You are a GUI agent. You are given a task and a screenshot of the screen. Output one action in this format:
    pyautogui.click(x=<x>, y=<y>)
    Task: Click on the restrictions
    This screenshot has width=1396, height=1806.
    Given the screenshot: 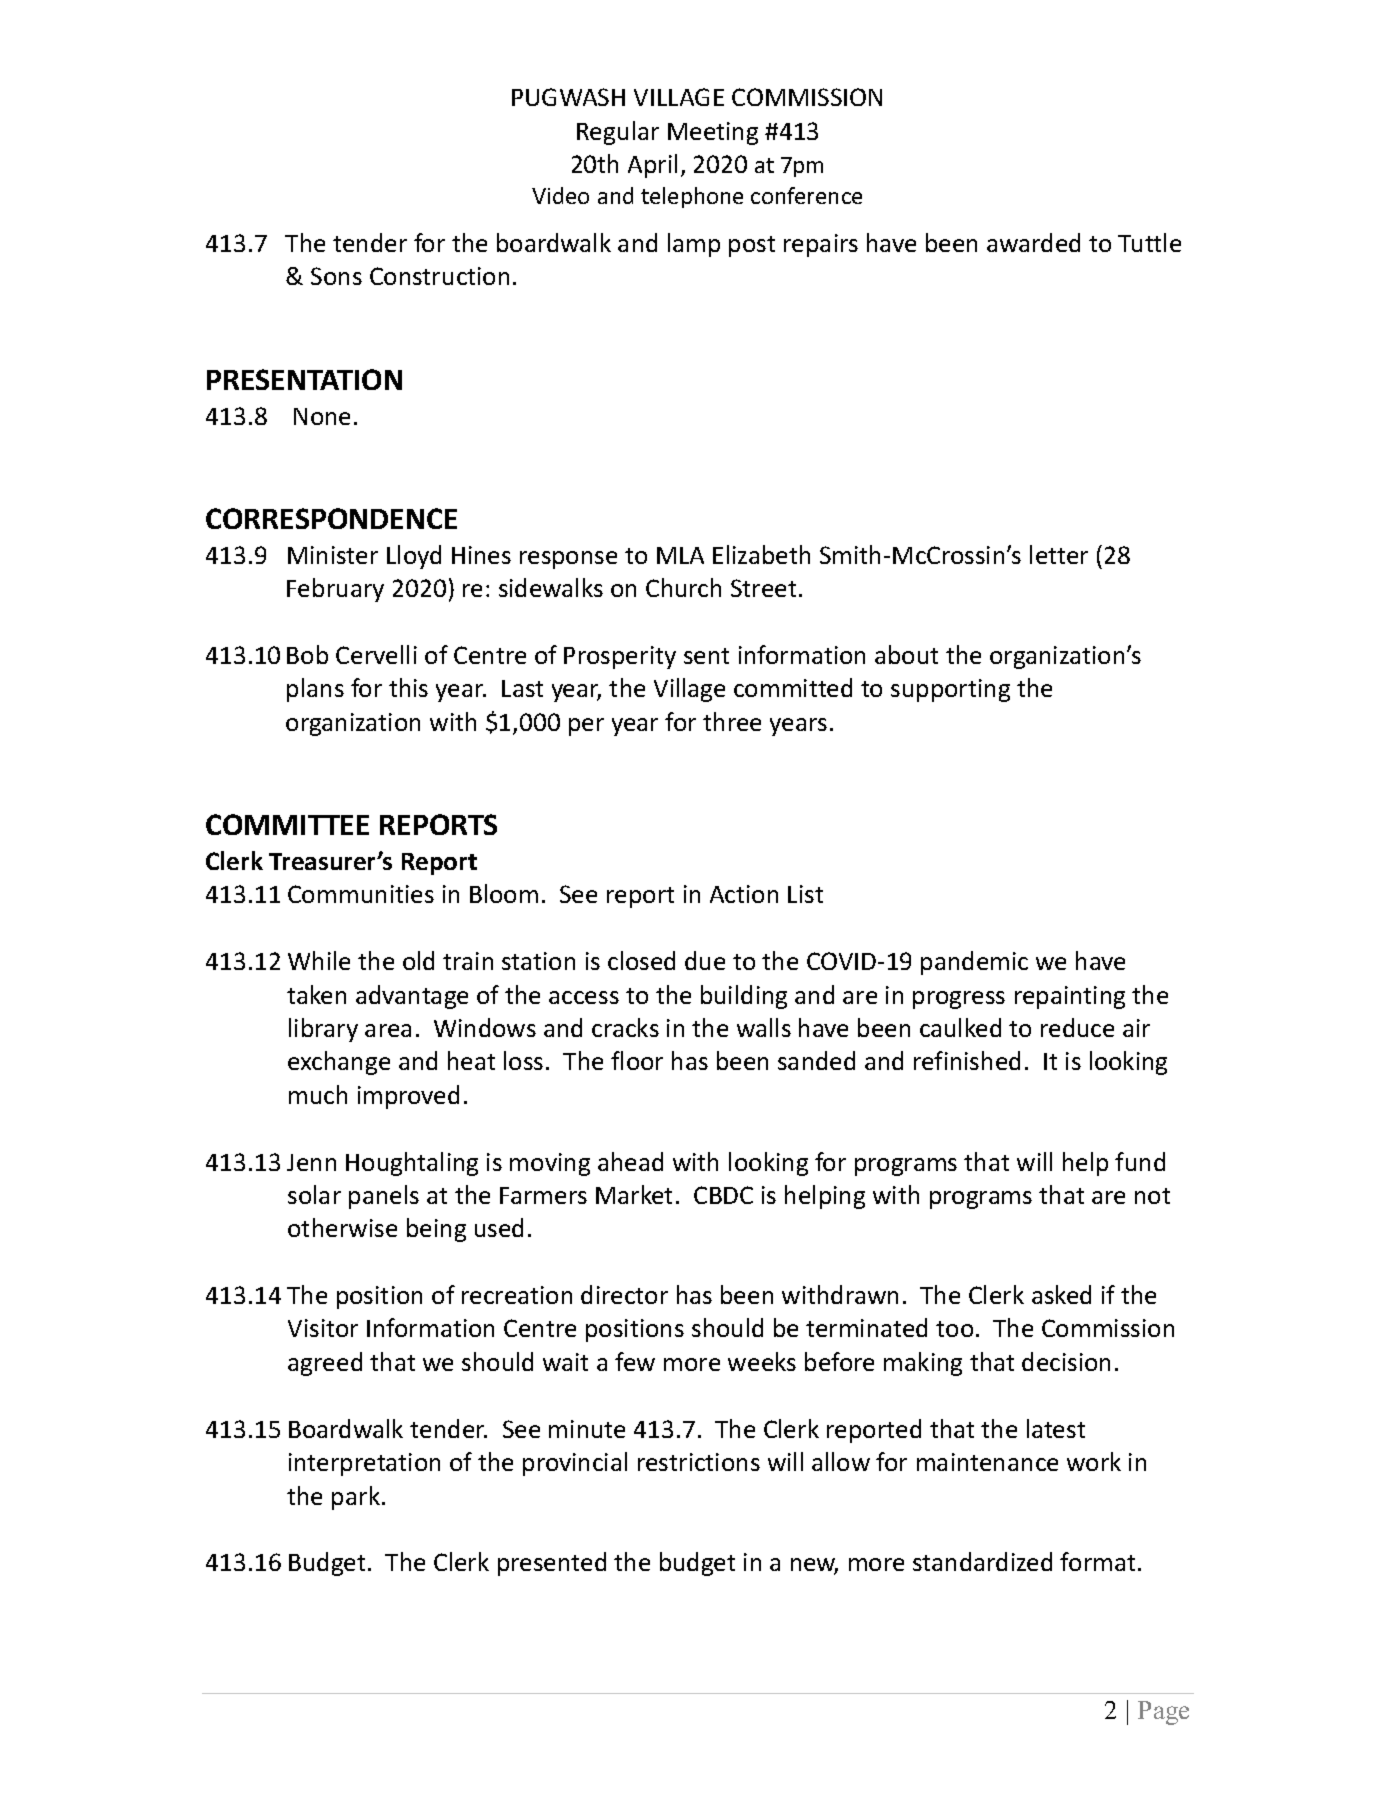 What is the action you would take?
    pyautogui.click(x=699, y=1462)
